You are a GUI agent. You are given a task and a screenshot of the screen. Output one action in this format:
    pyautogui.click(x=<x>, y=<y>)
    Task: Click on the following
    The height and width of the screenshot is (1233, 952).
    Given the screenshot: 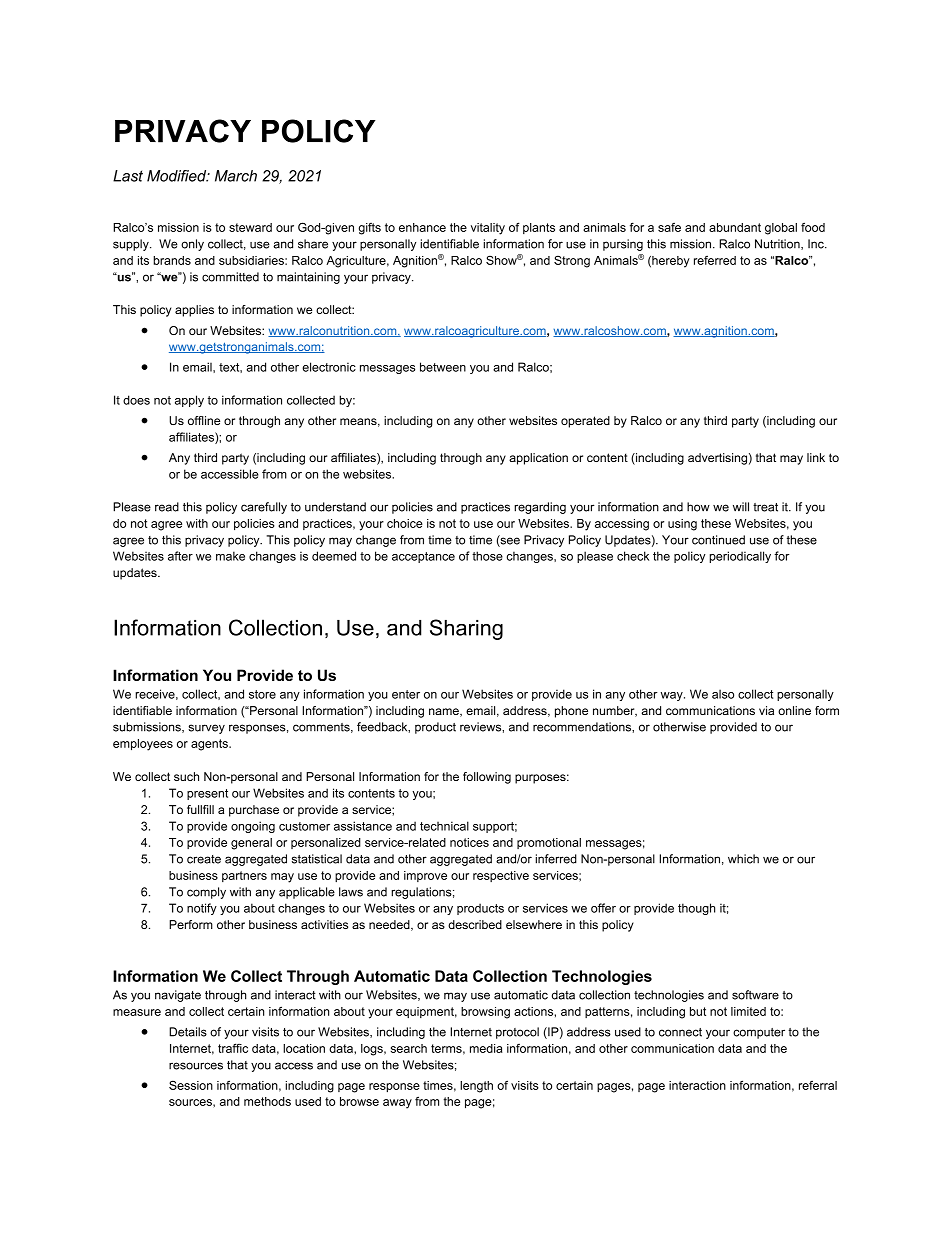 What is the action you would take?
    pyautogui.click(x=487, y=778)
